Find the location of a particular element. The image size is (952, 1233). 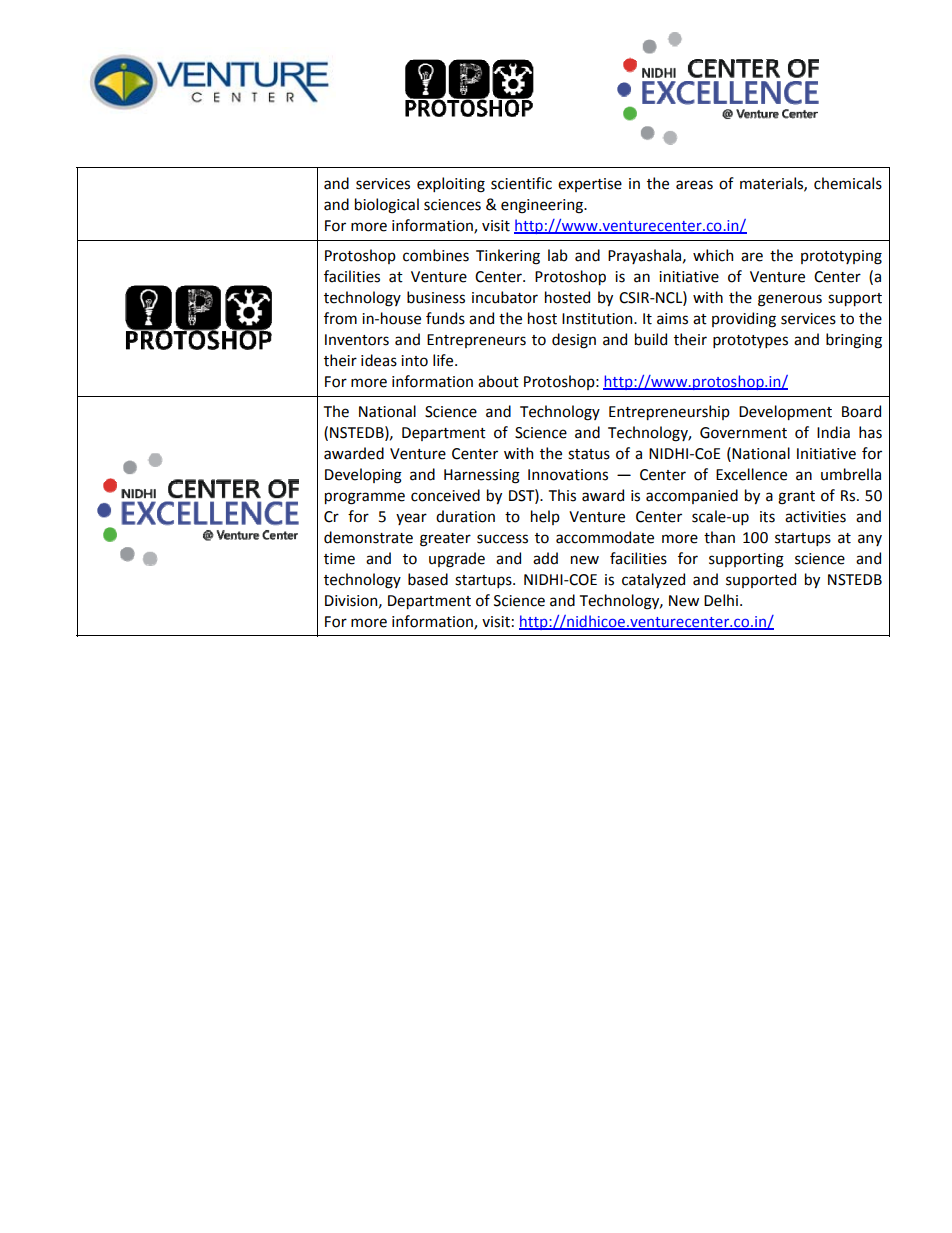

status is located at coordinates (589, 454).
